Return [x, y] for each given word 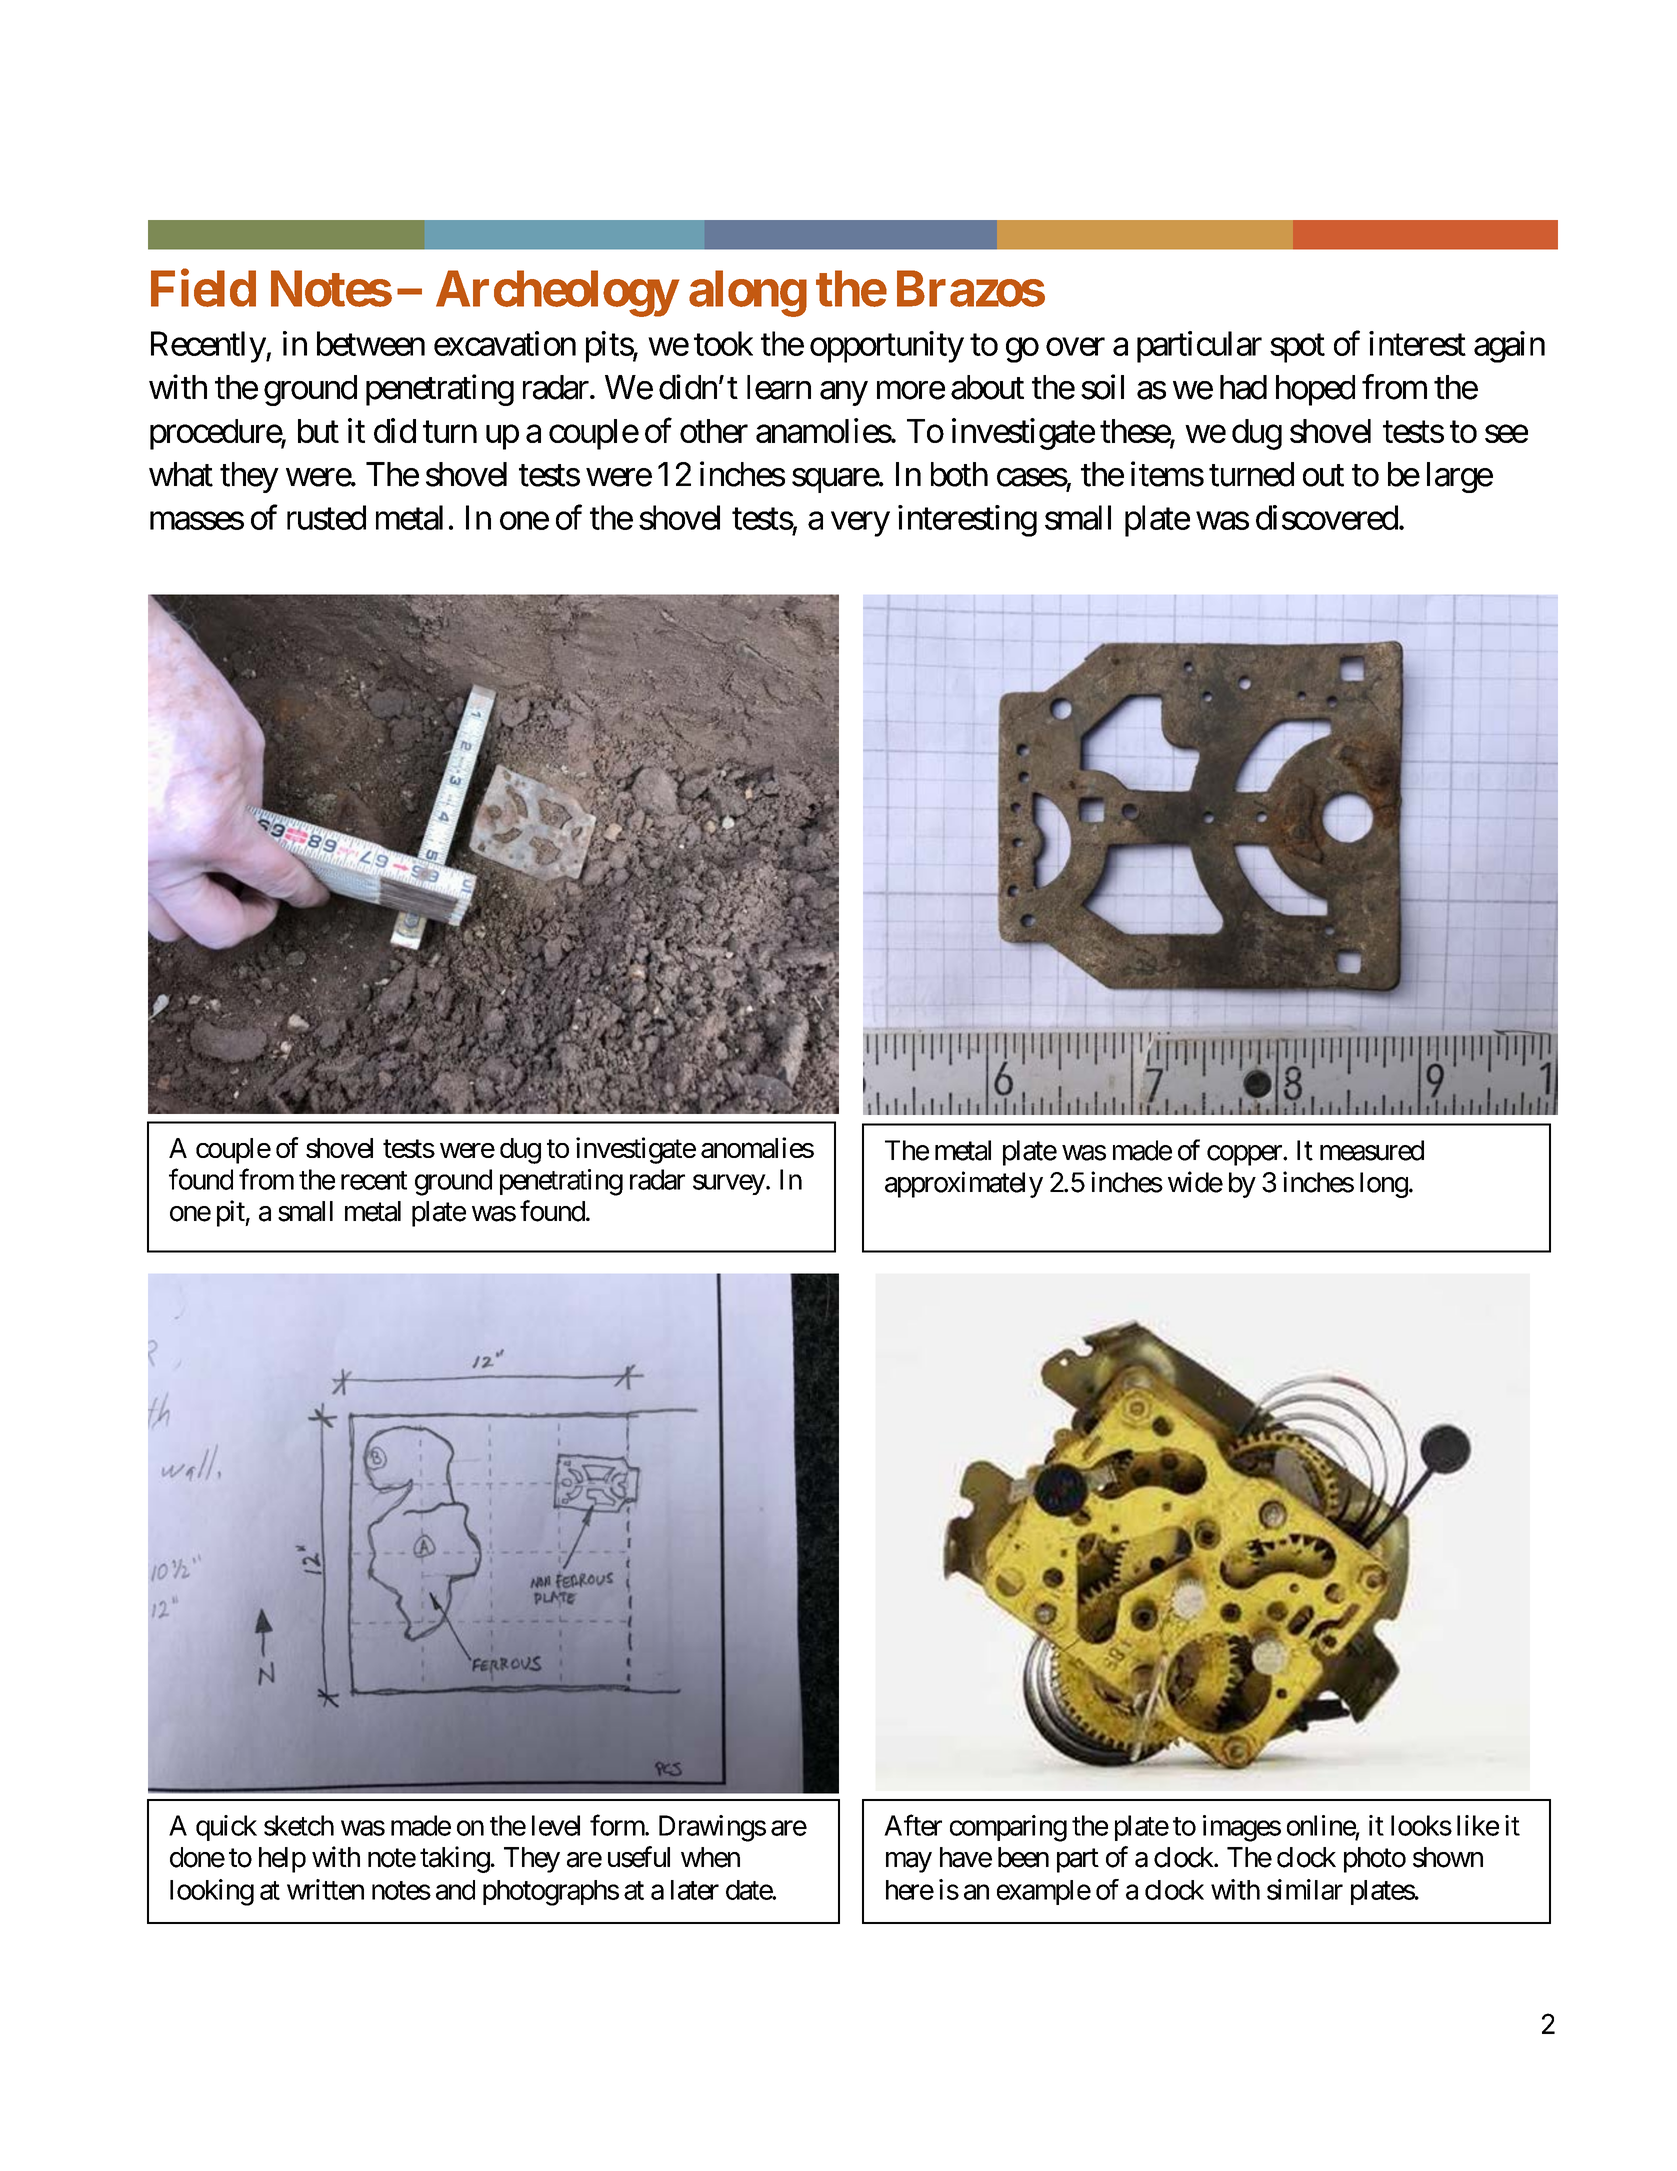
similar [1305, 1889]
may [909, 1862]
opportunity [887, 347]
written [325, 1889]
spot [1297, 348]
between [371, 343]
